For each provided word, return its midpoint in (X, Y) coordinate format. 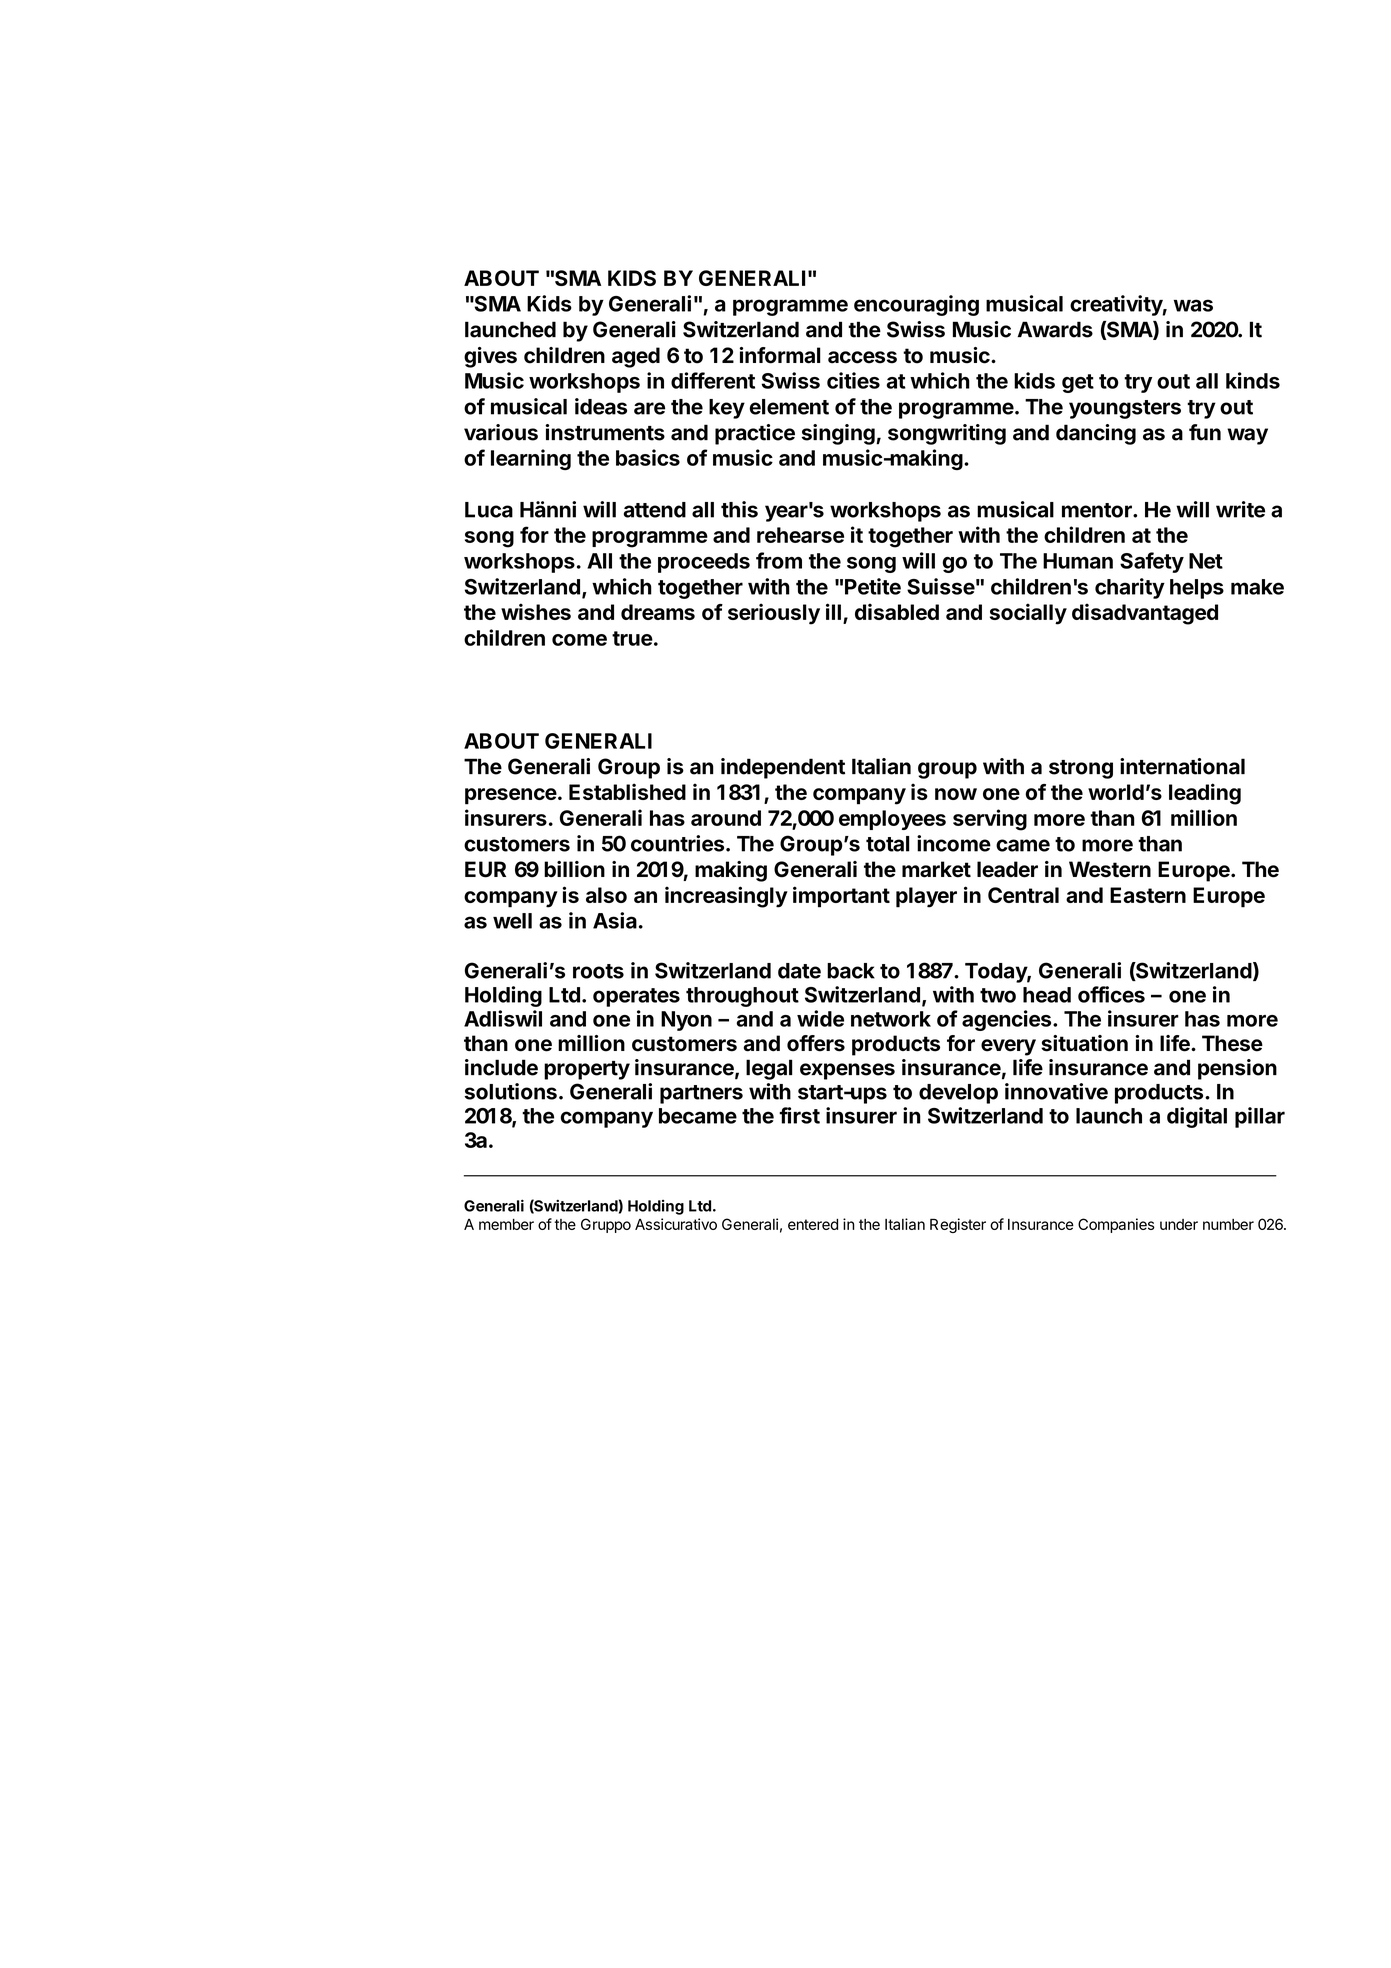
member (506, 1224)
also (606, 895)
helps (1197, 589)
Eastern (1148, 895)
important (841, 897)
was (1193, 305)
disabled (897, 611)
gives (490, 357)
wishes (536, 611)
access (862, 357)
